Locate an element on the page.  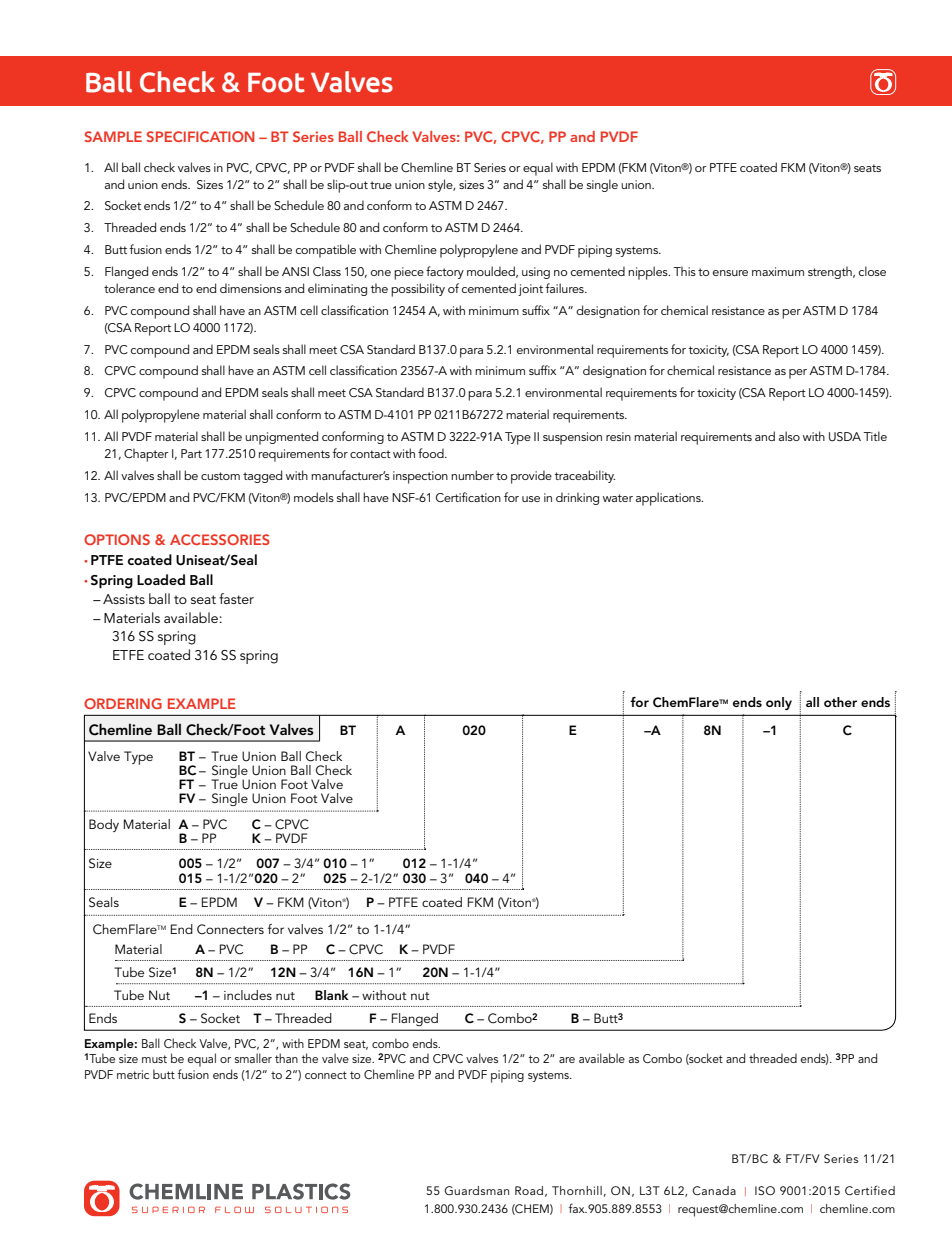
use is located at coordinates (531, 499).
